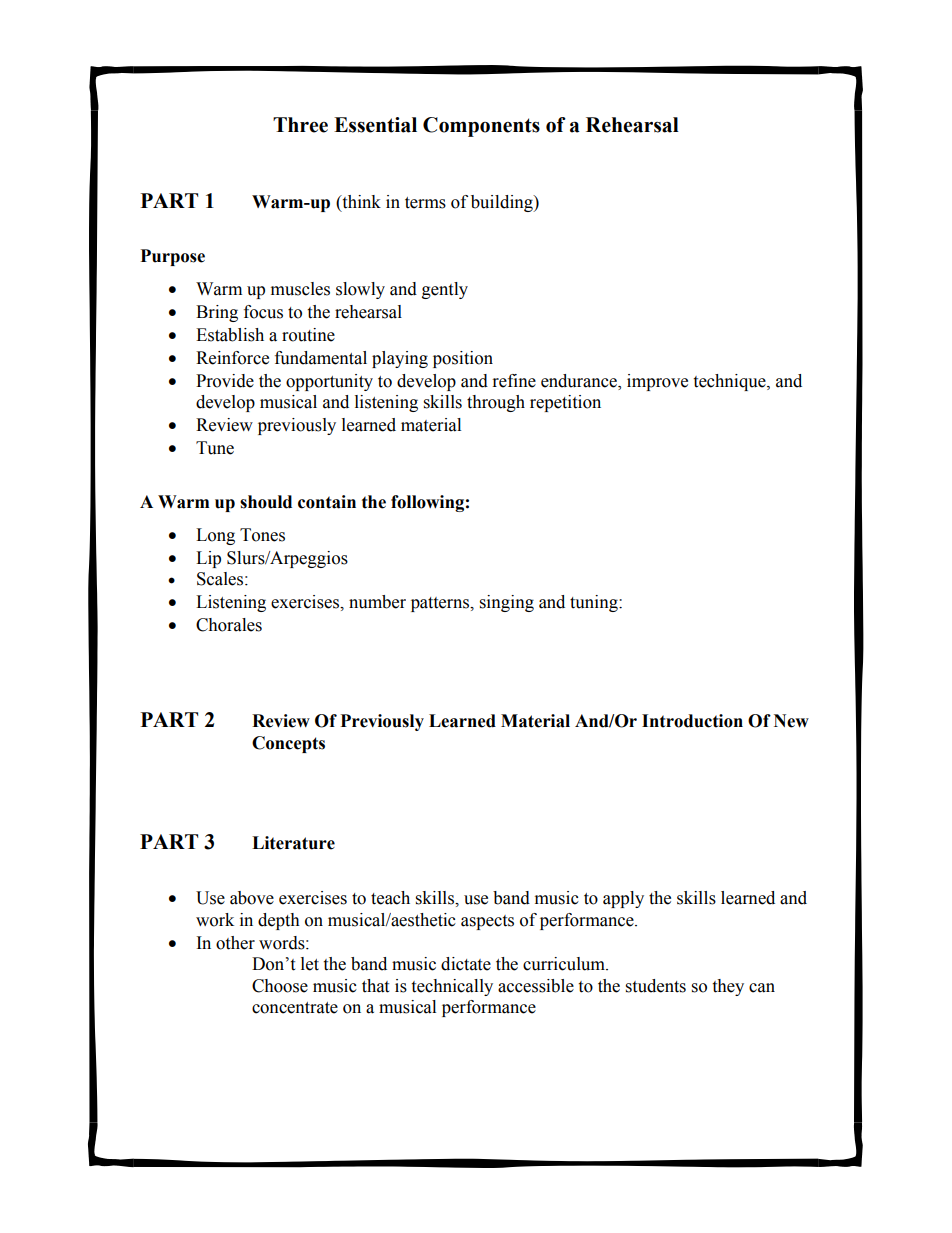 This document has width=952, height=1233. I want to click on Three, so click(300, 125).
